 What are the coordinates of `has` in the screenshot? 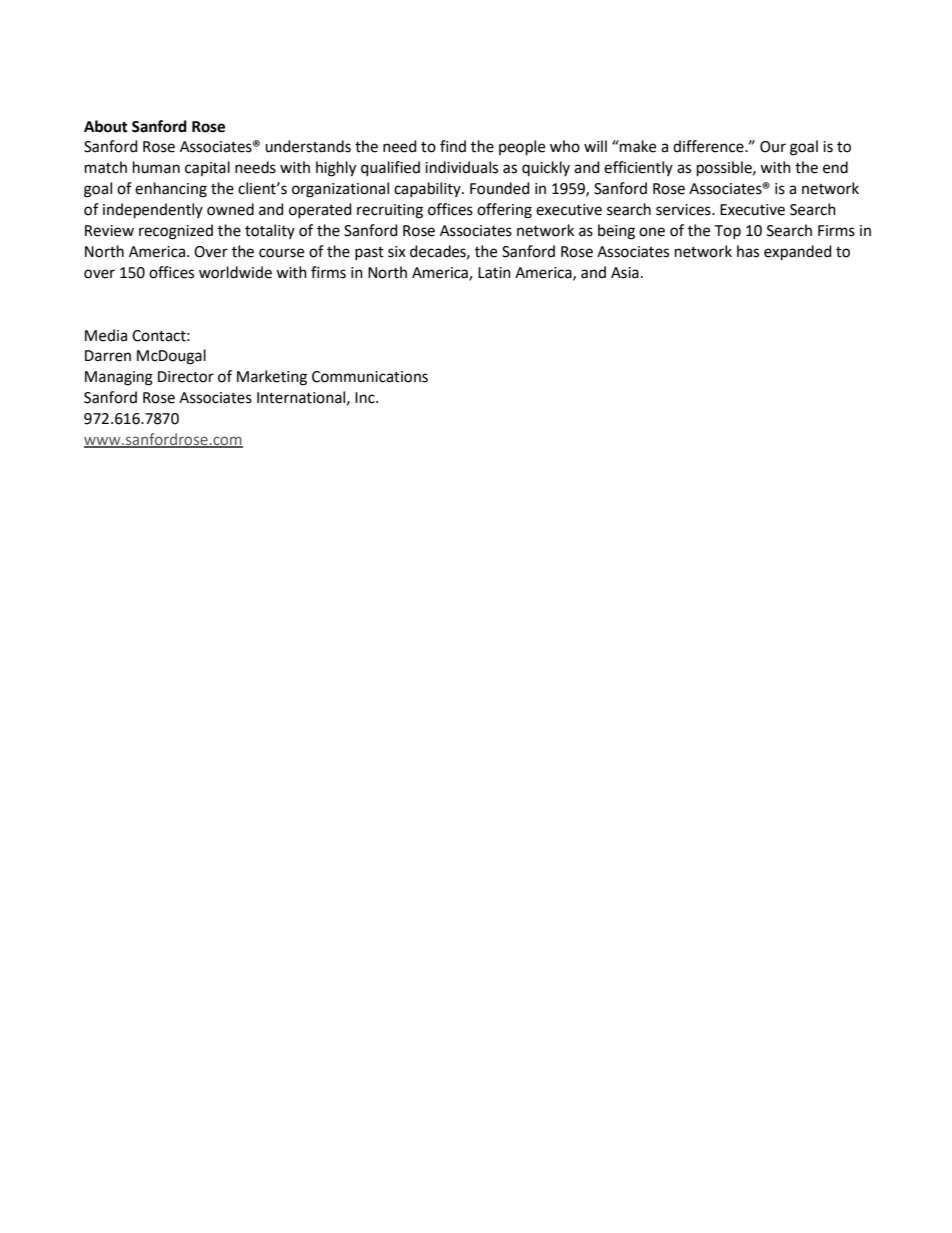 It's located at (748, 251).
